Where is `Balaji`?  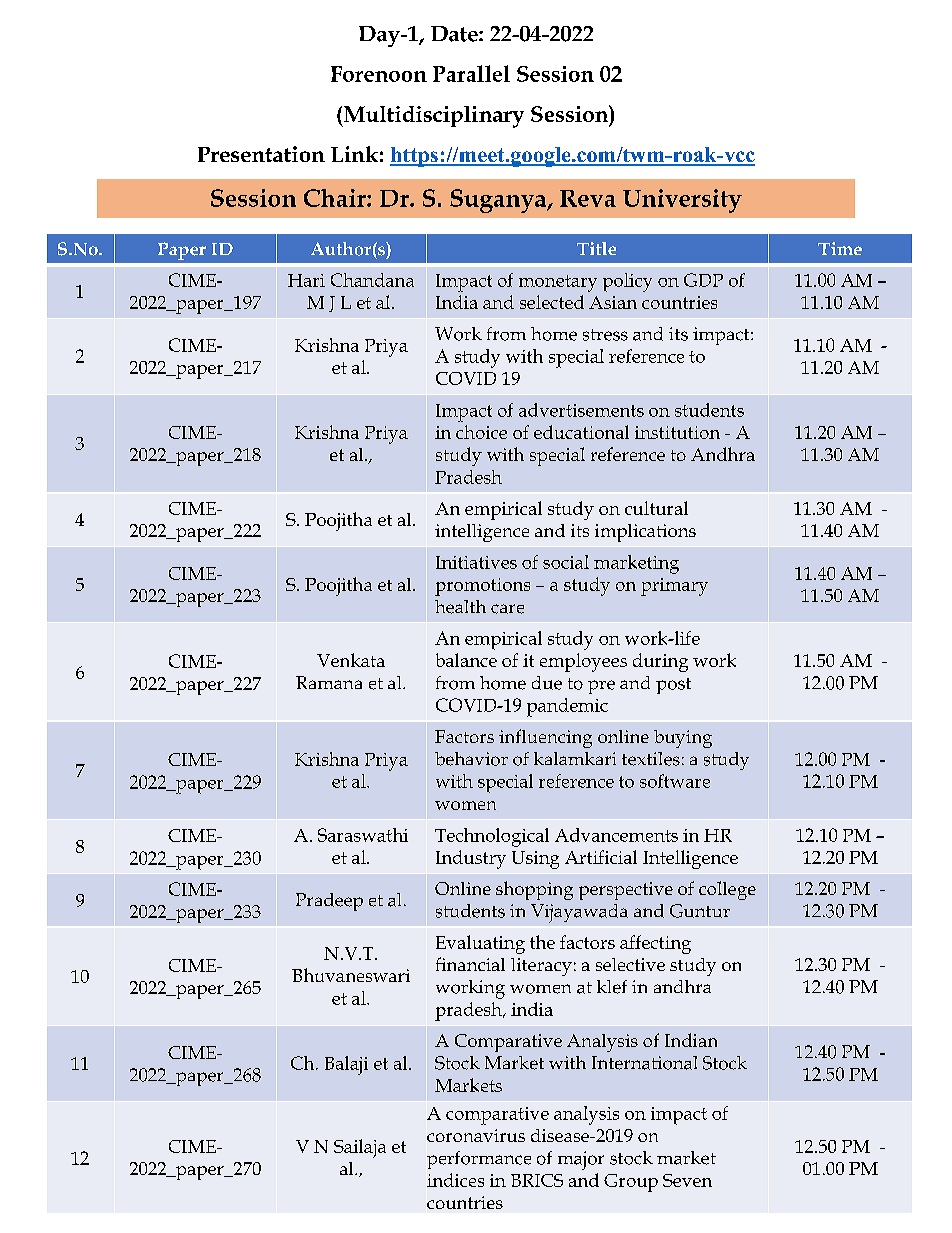 Balaji is located at coordinates (346, 1065).
